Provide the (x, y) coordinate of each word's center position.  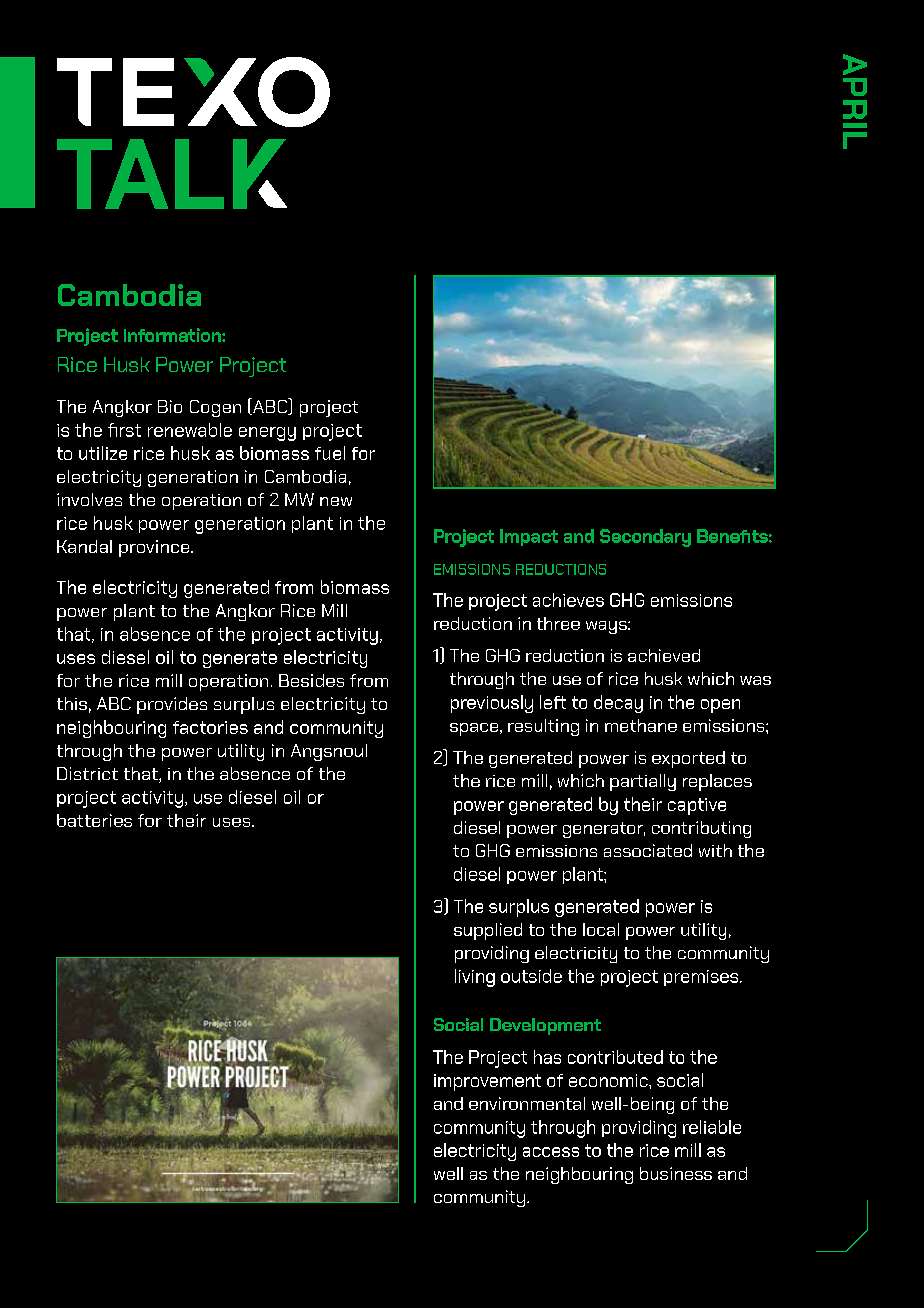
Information (173, 335)
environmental (527, 1103)
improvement (487, 1082)
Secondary (645, 538)
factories (210, 727)
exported (688, 759)
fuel (330, 453)
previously (492, 704)
